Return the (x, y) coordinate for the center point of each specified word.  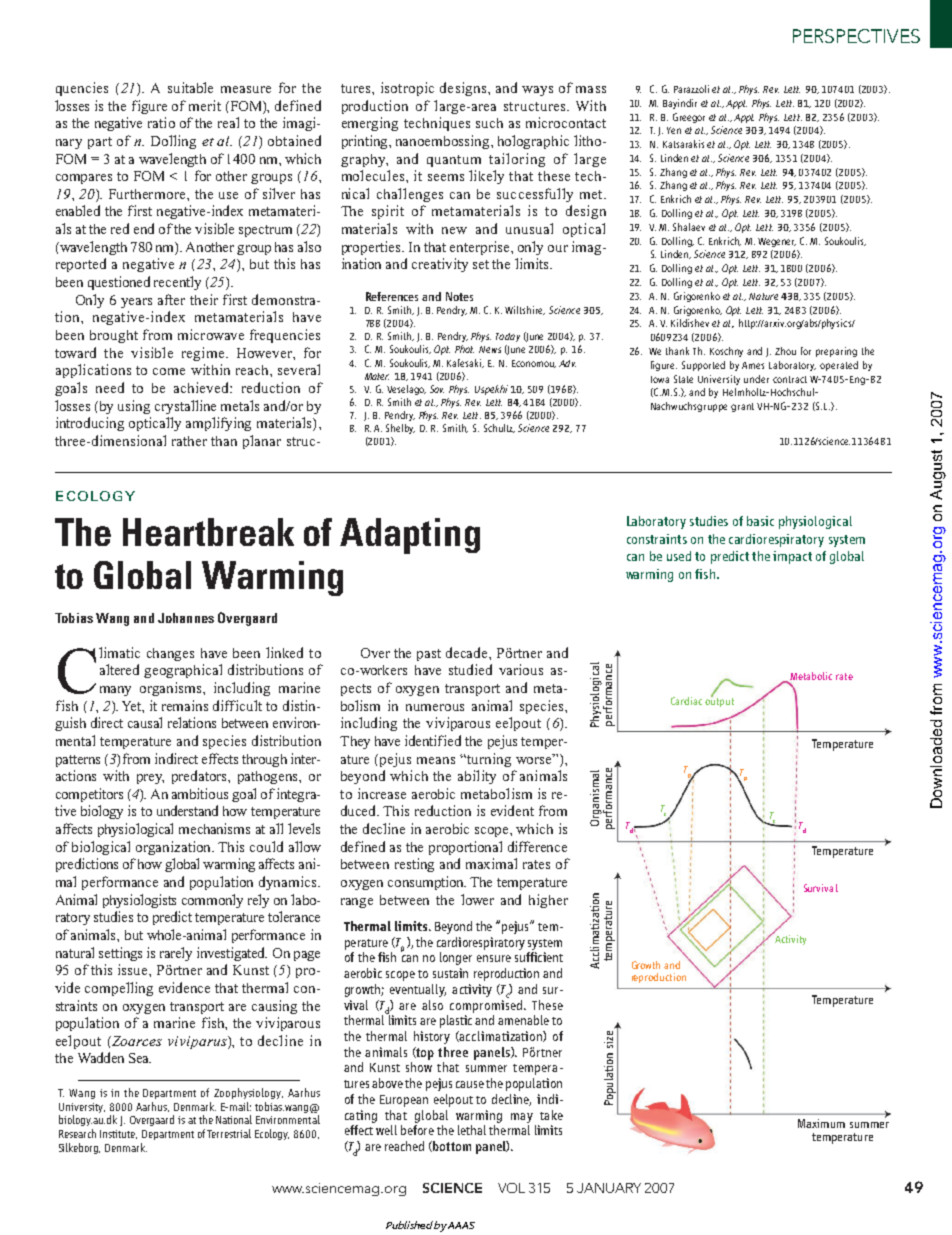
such (489, 123)
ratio (161, 122)
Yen (674, 130)
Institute (118, 1134)
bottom (451, 1146)
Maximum (821, 1123)
